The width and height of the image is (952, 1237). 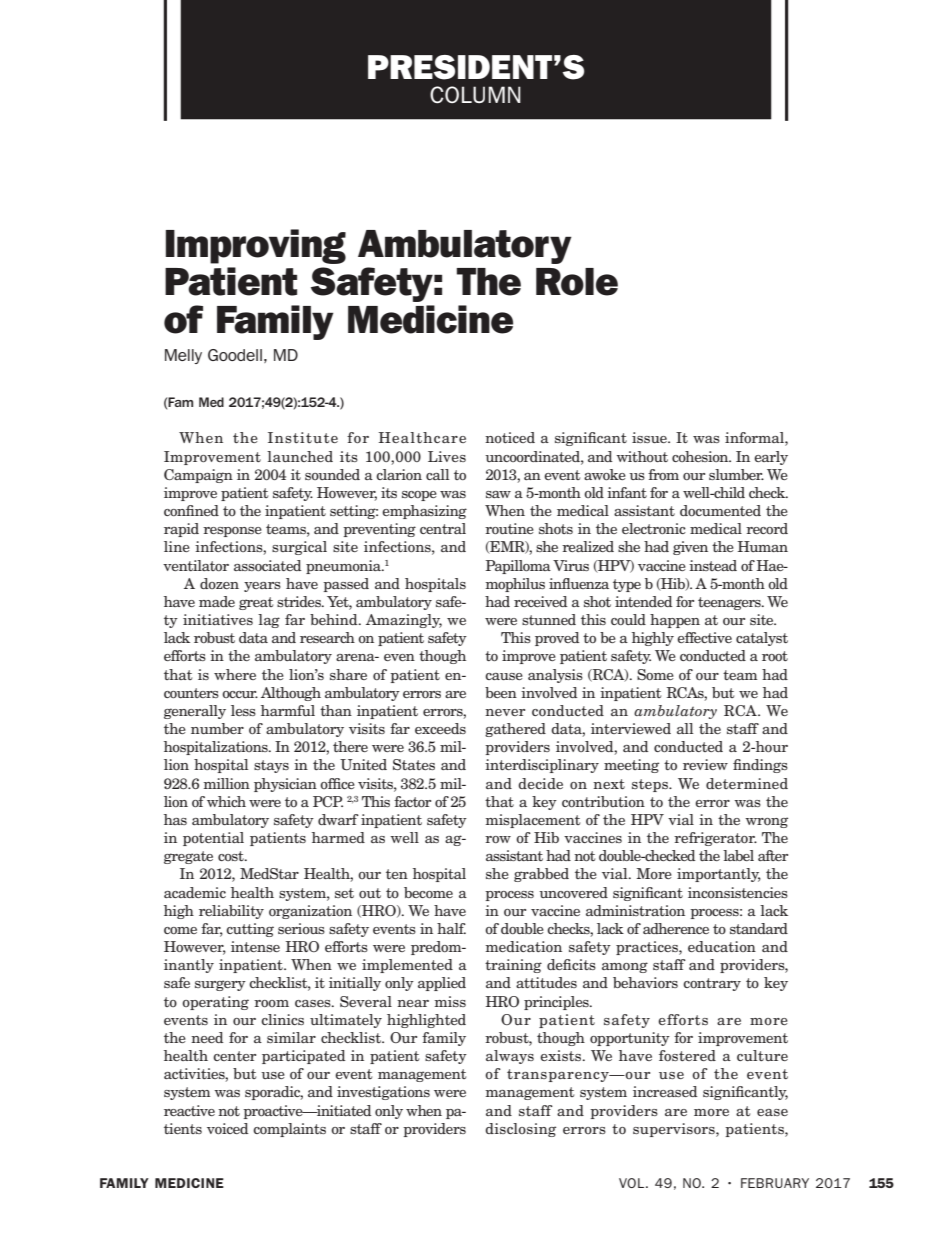 What do you see at coordinates (269, 621) in the image?
I see `lag` at bounding box center [269, 621].
